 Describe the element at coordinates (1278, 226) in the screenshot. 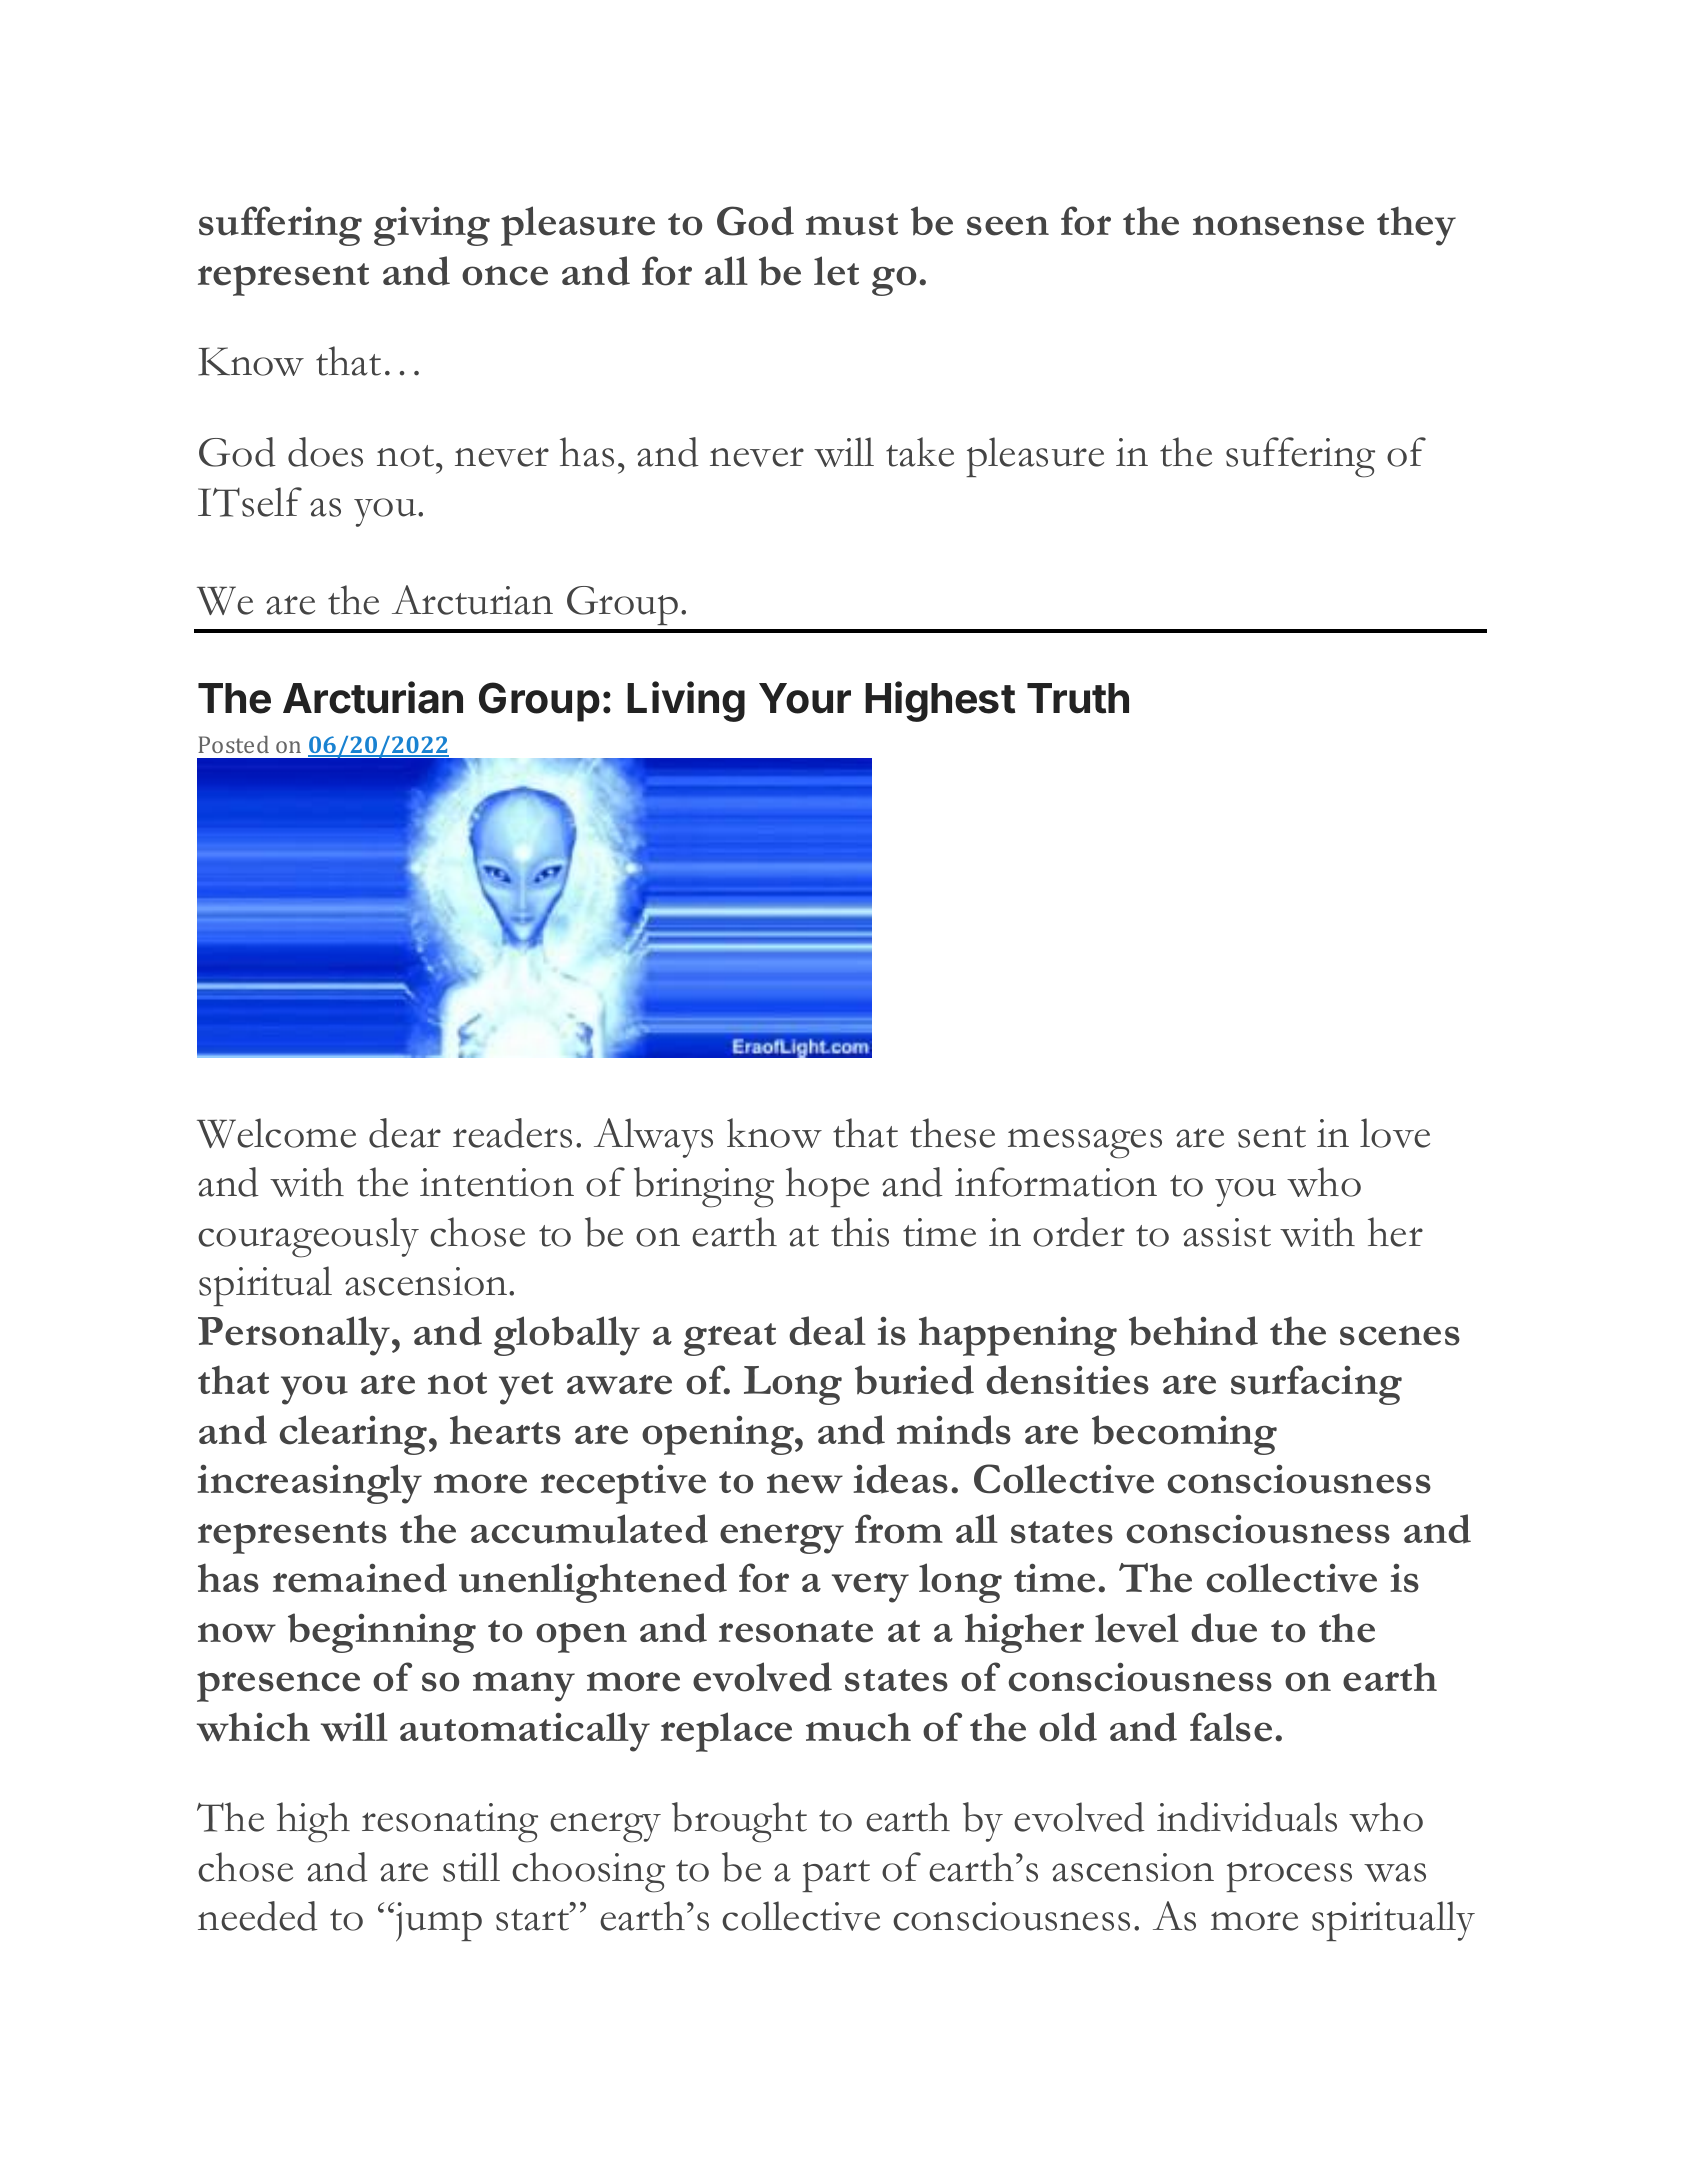

I see `nonsense` at that location.
